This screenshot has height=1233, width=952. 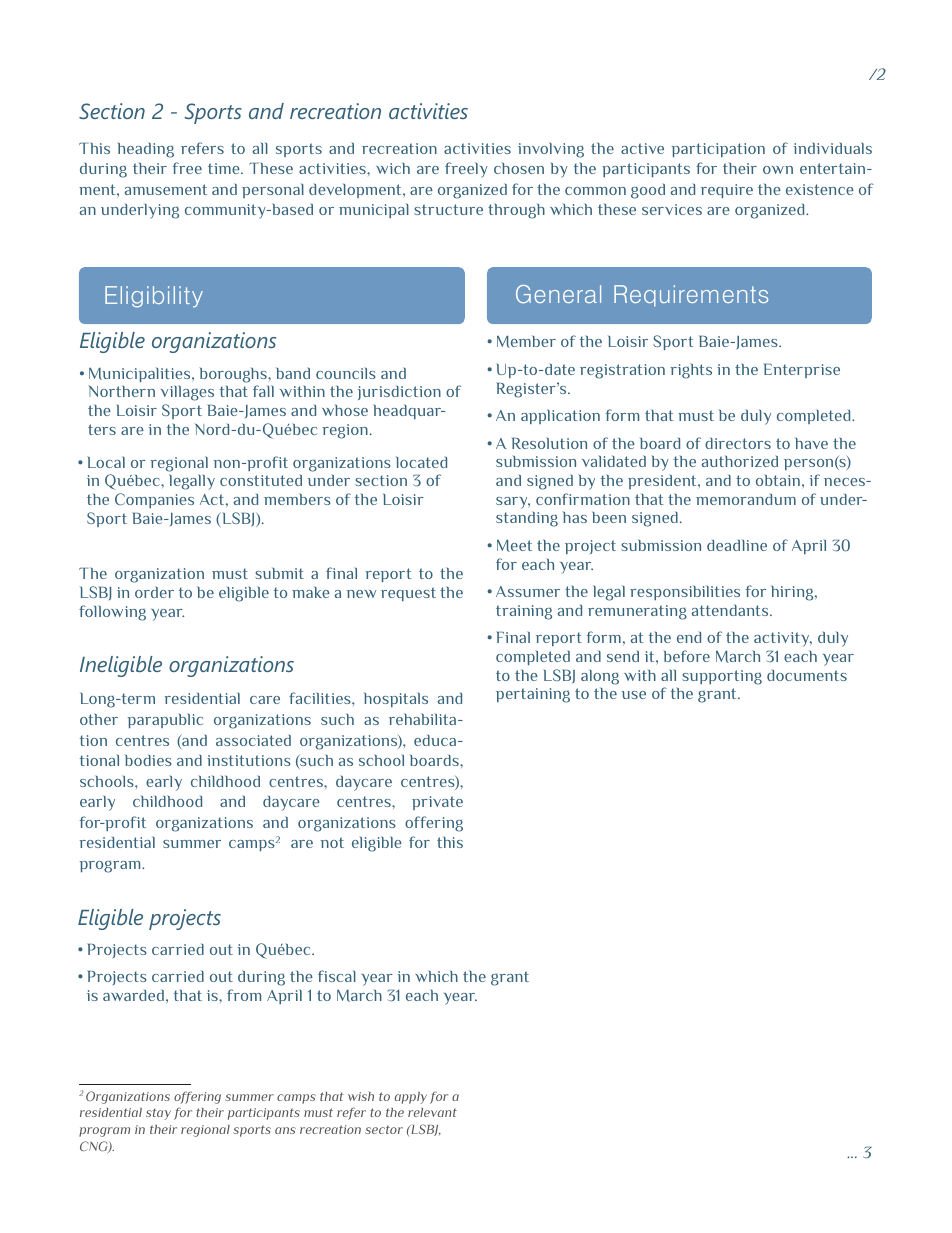 What do you see at coordinates (158, 1114) in the screenshot?
I see `stay` at bounding box center [158, 1114].
